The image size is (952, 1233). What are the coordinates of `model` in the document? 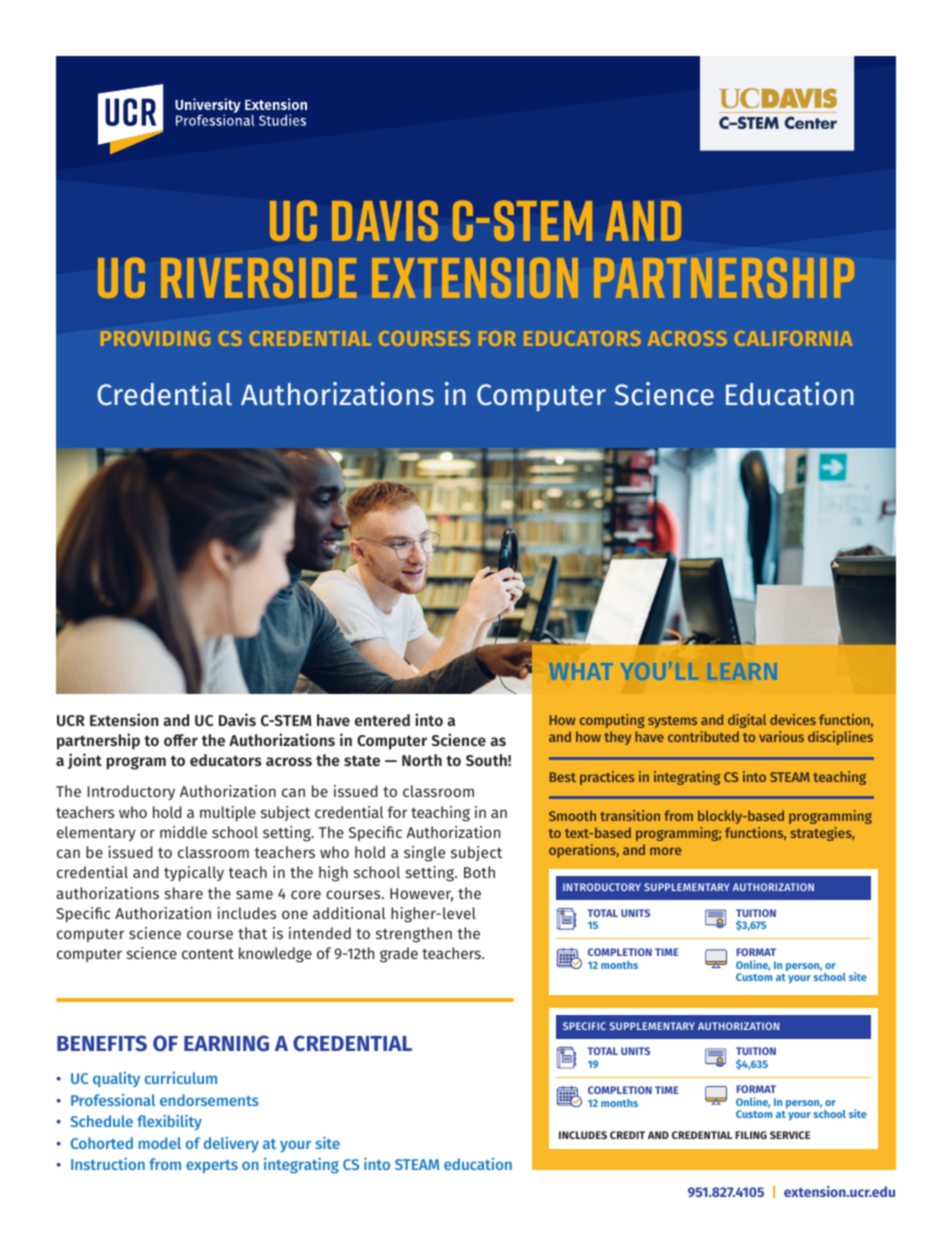 It's located at (160, 1143).
